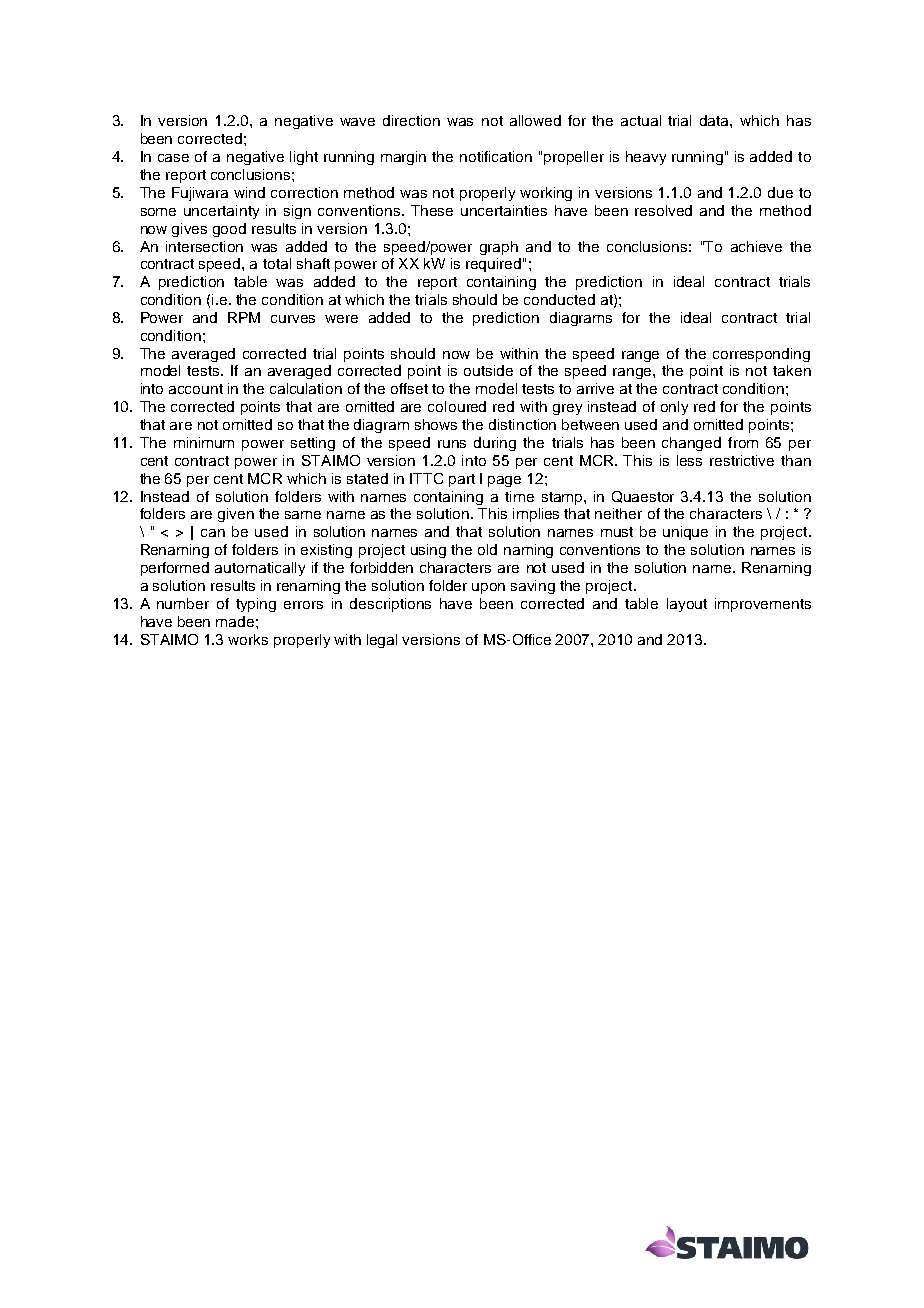 Image resolution: width=924 pixels, height=1308 pixels. Describe the element at coordinates (519, 496) in the document. I see `time` at that location.
